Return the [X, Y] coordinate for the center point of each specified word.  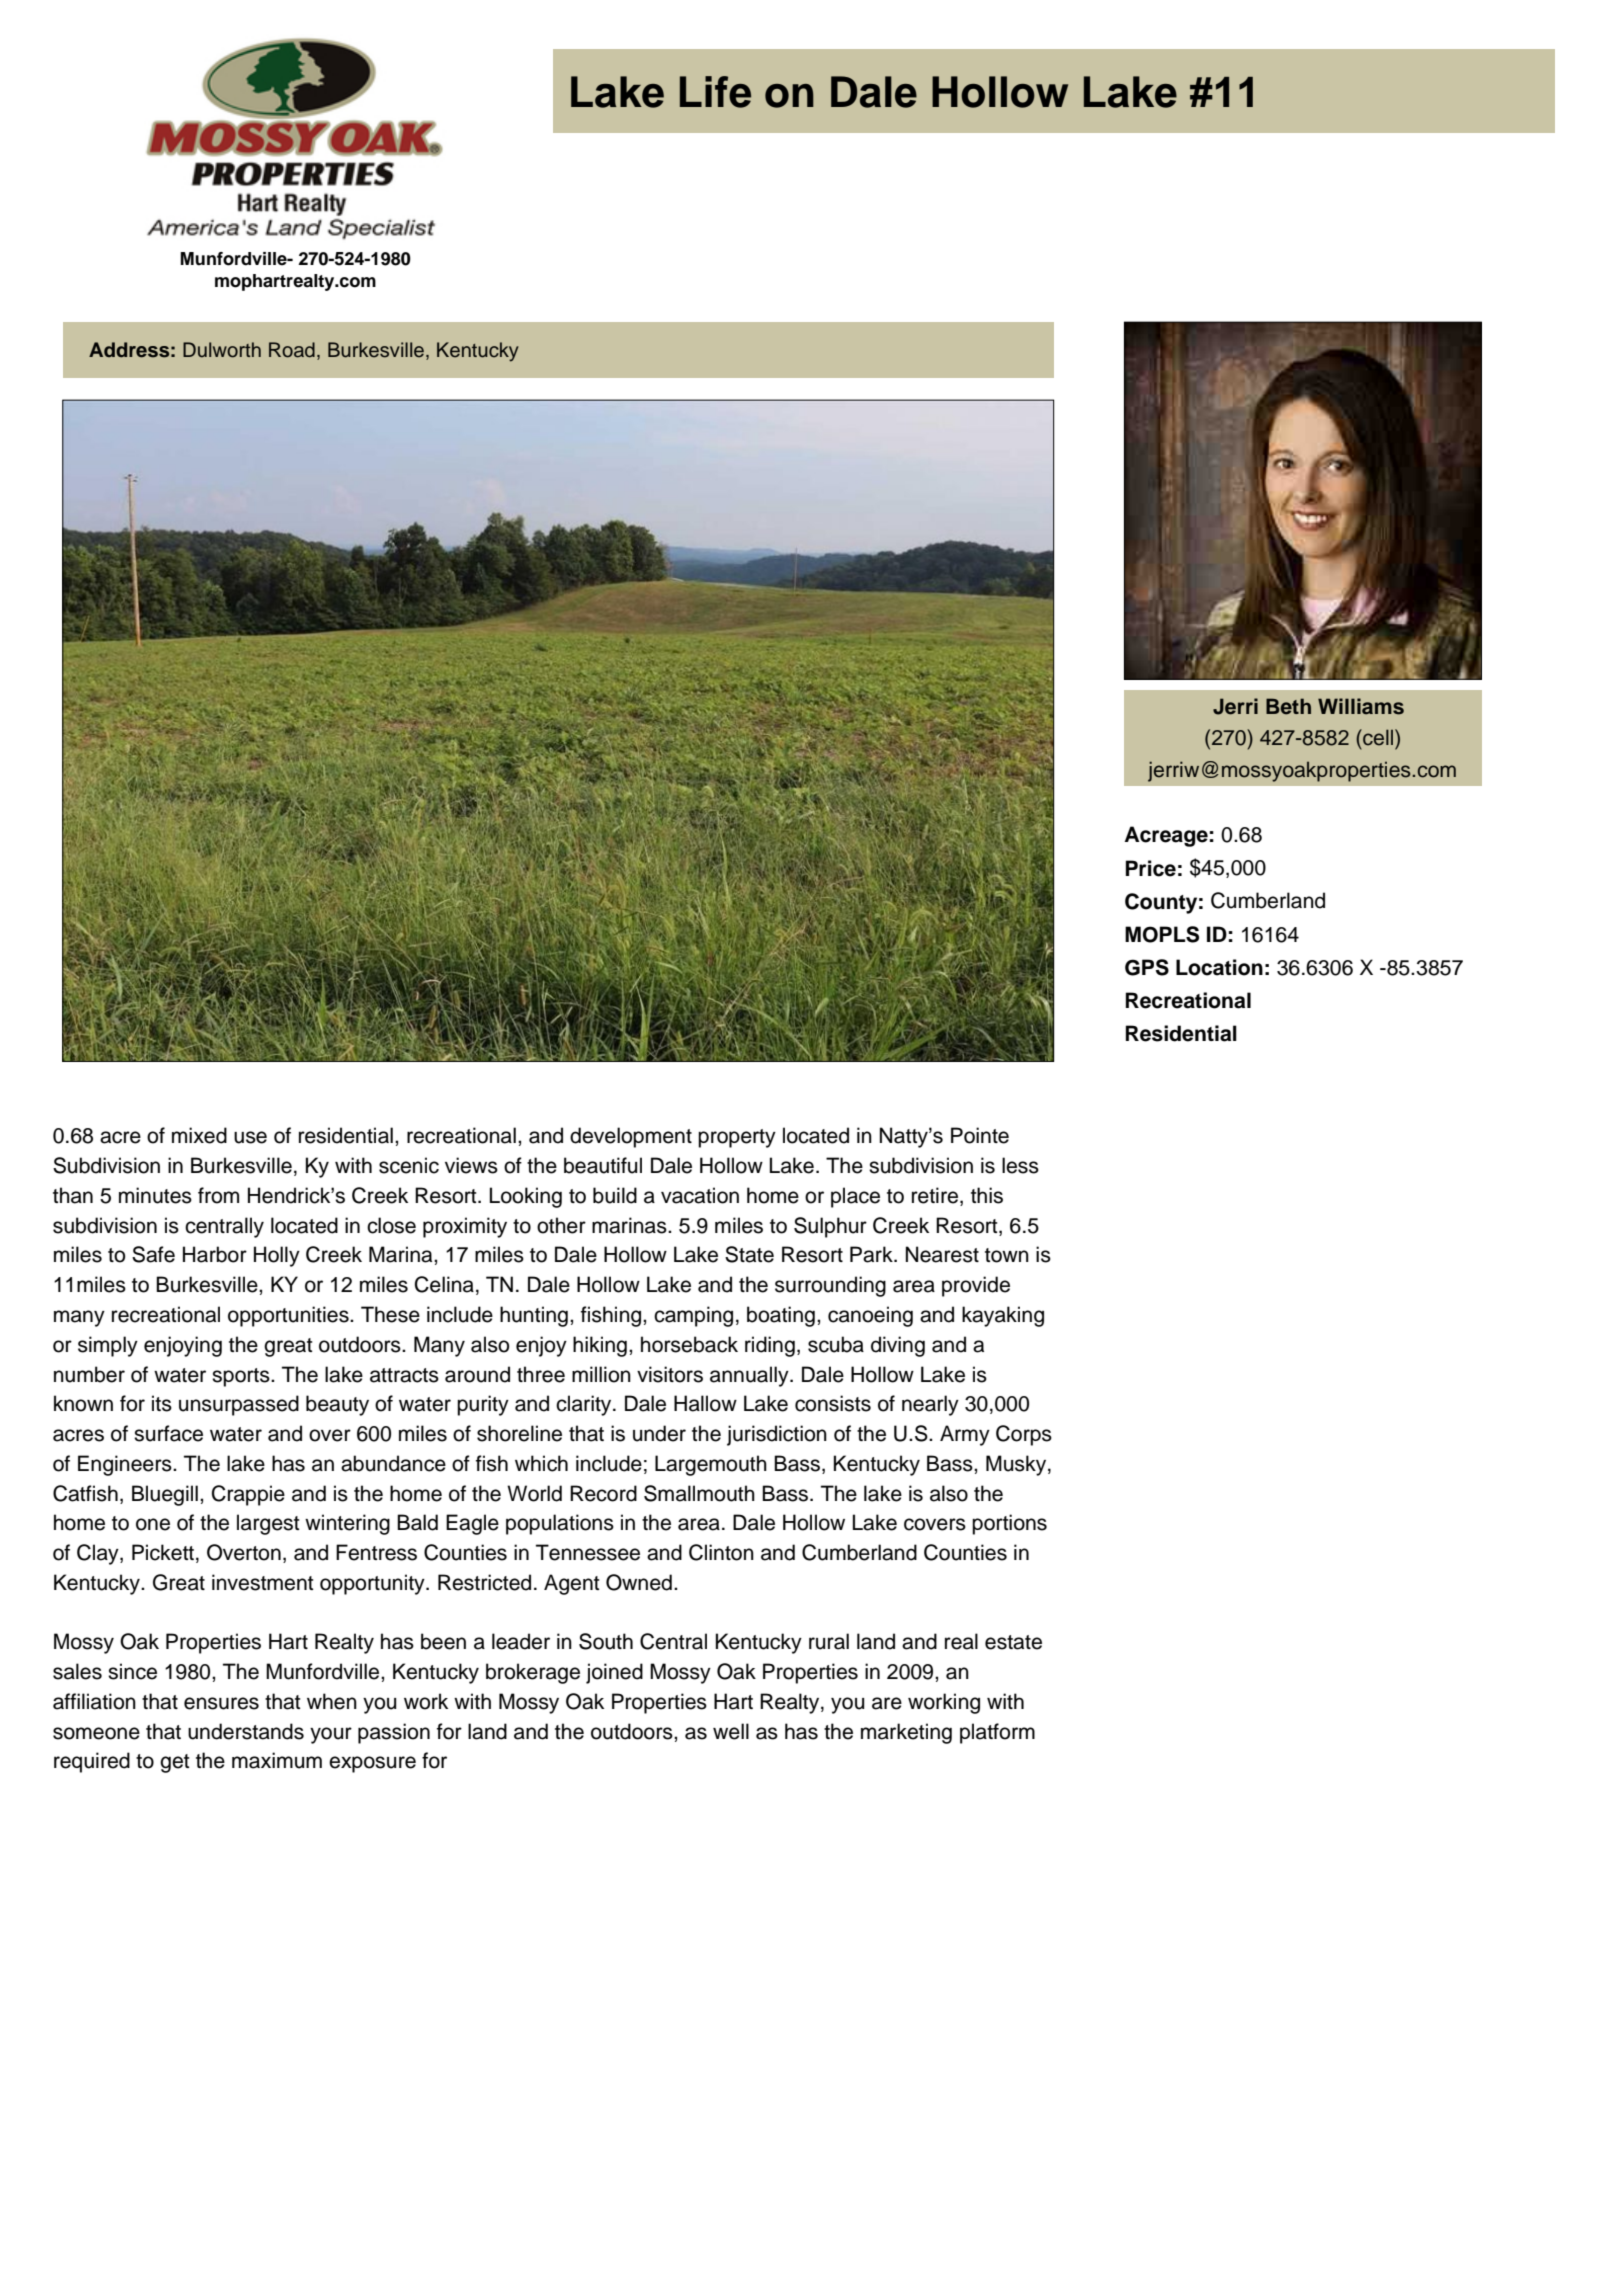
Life [715, 92]
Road [292, 350]
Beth [1288, 706]
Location [1219, 967]
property [737, 1138]
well [731, 1731]
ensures [221, 1703]
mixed [199, 1135]
